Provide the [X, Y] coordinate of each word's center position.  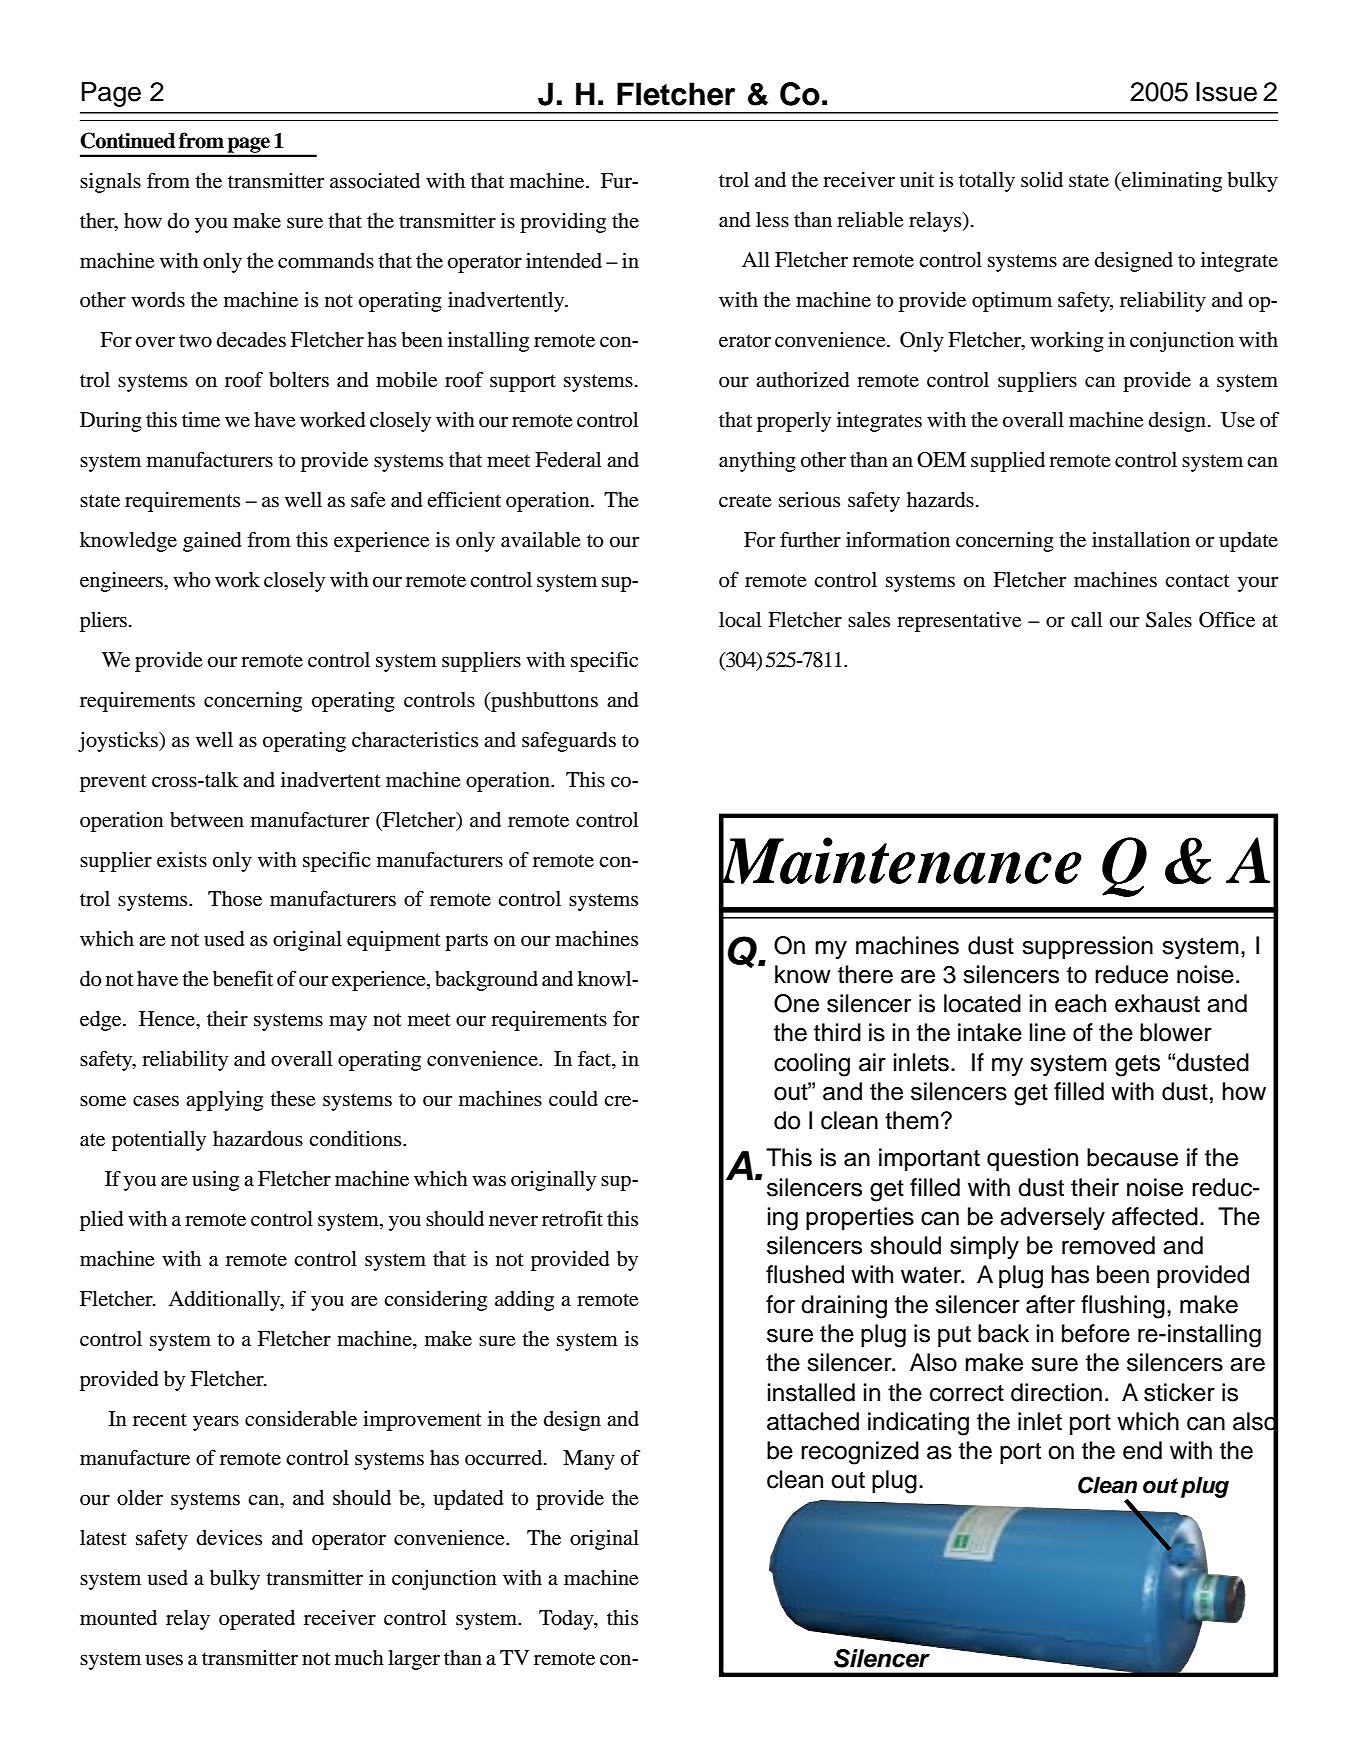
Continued [127, 140]
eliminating [1171, 182]
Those [235, 899]
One [796, 1003]
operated [257, 1620]
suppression [1087, 947]
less [772, 220]
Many [589, 1460]
